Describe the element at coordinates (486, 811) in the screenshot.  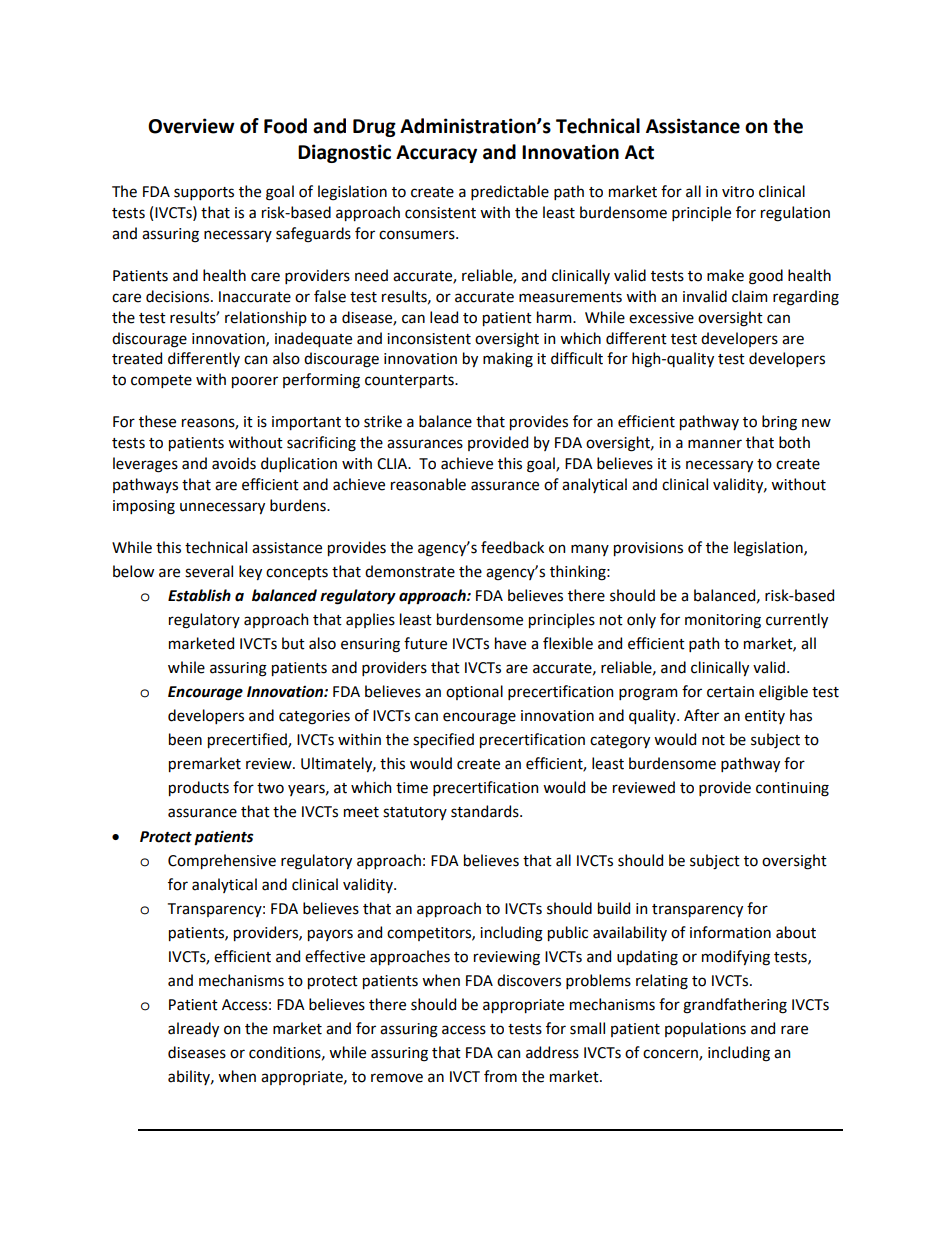
I see `standards` at that location.
